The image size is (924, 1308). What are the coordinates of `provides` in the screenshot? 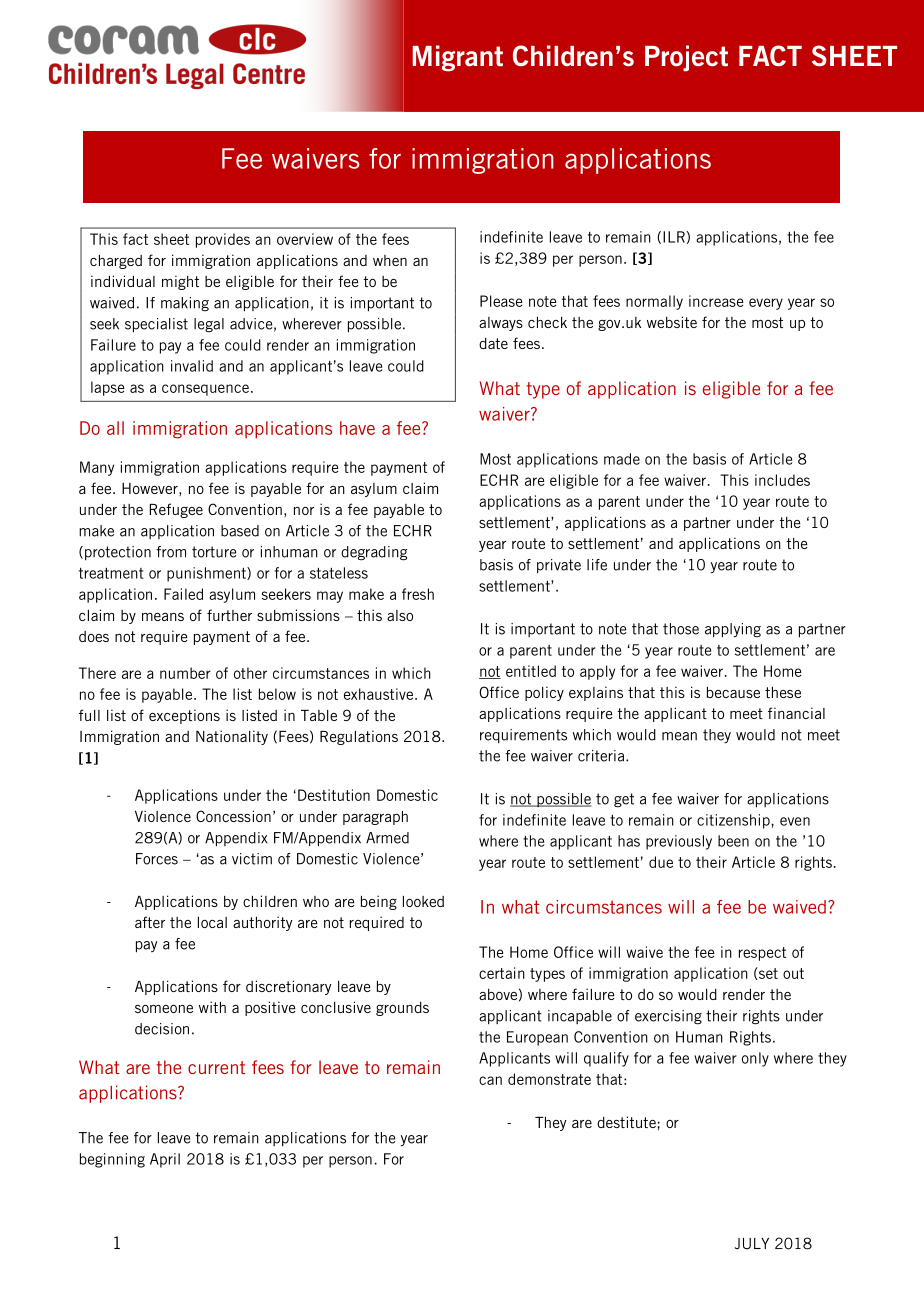 It's located at (223, 240).
